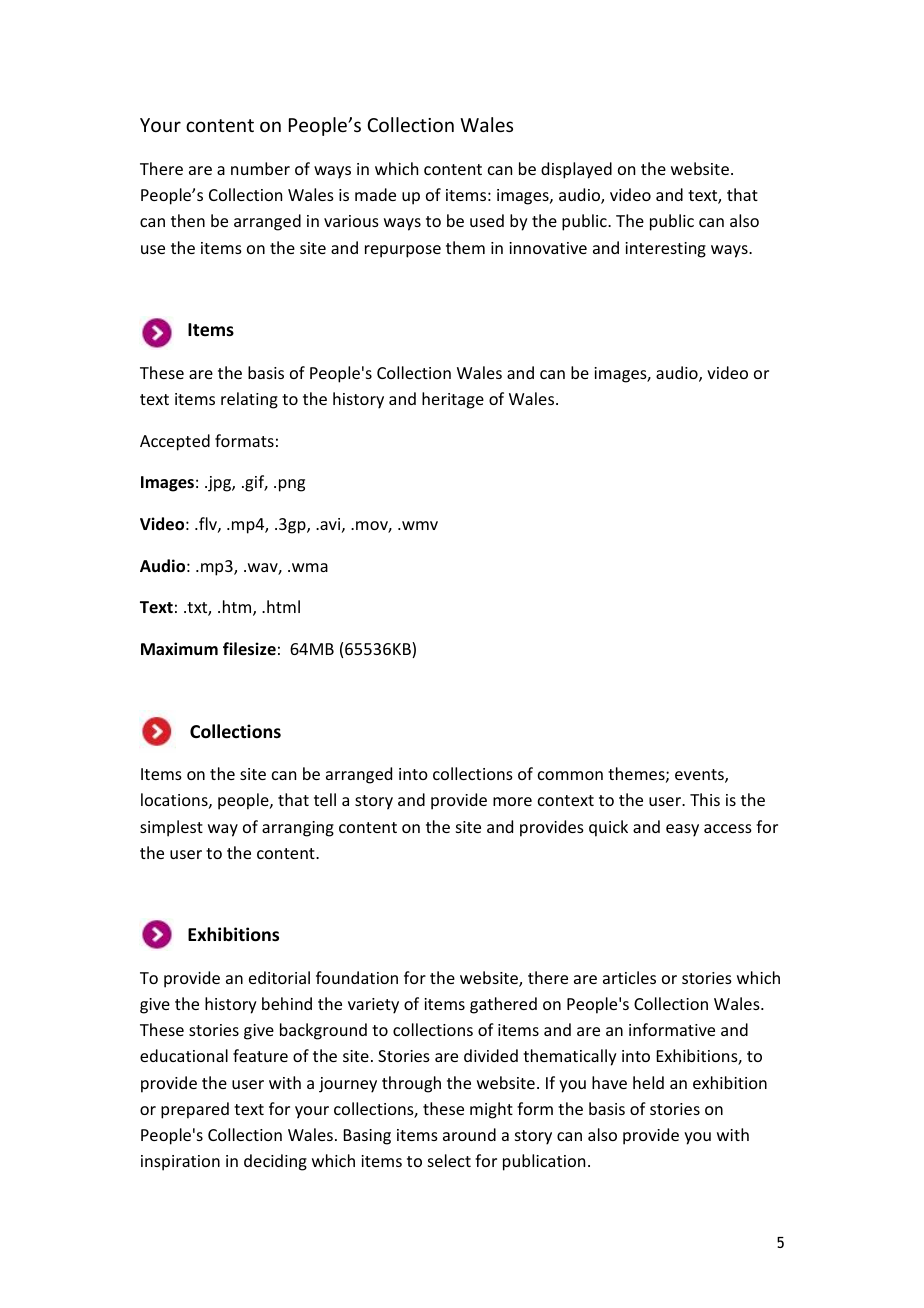  I want to click on more, so click(512, 801).
